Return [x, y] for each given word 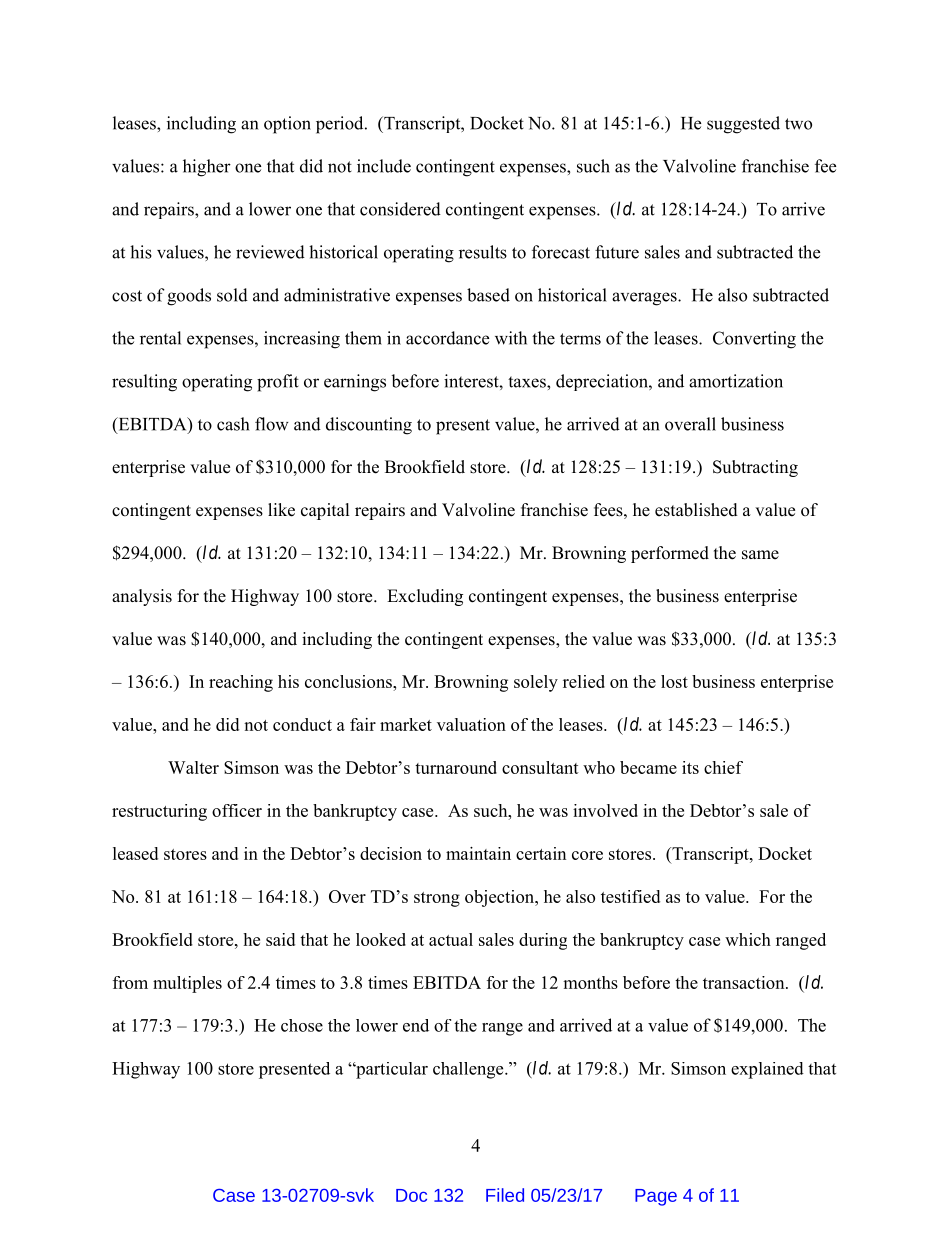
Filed [505, 1195]
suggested [743, 125]
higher [207, 168]
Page [656, 1197]
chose [302, 1025]
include [384, 166]
